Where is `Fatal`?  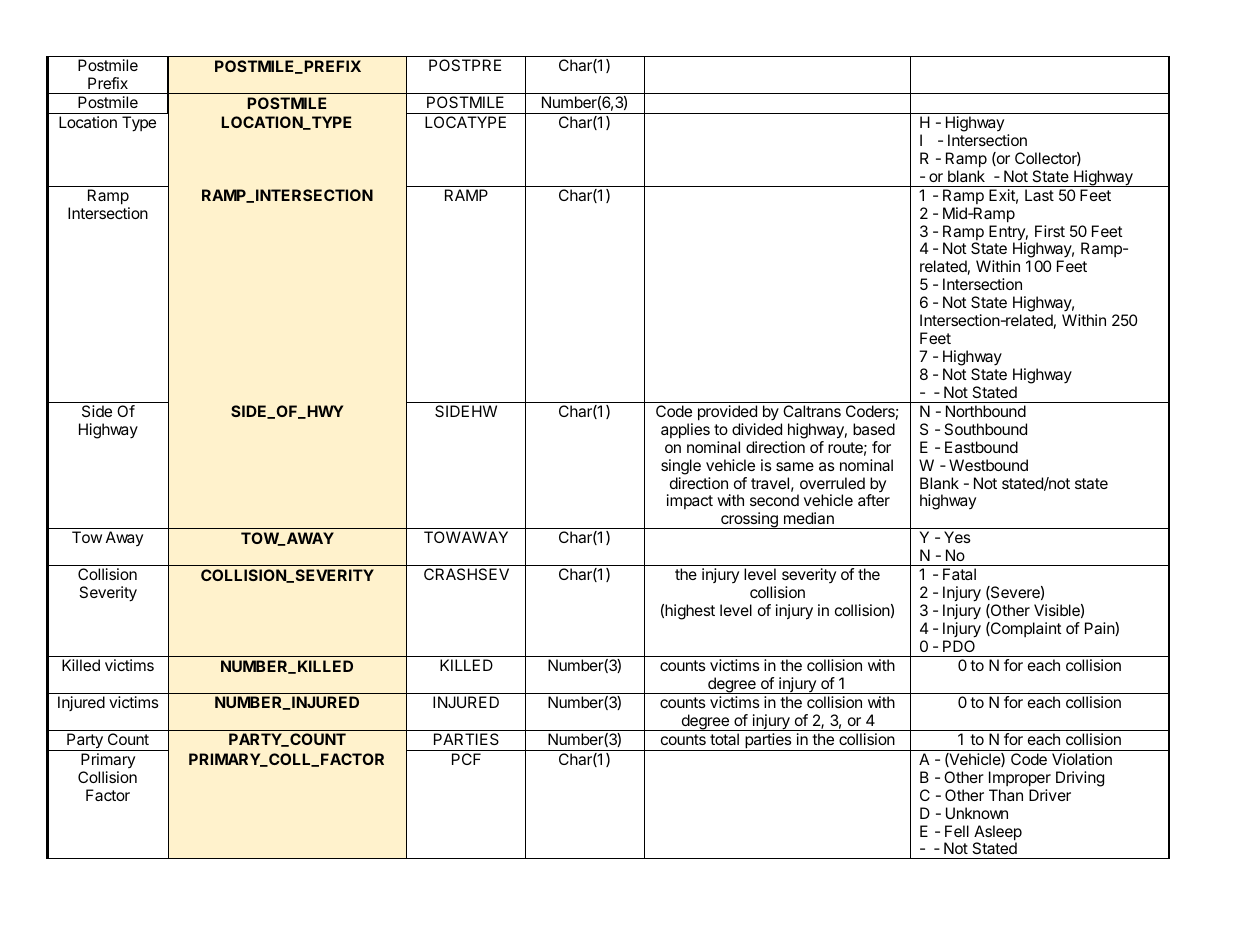
Fatal is located at coordinates (959, 574).
